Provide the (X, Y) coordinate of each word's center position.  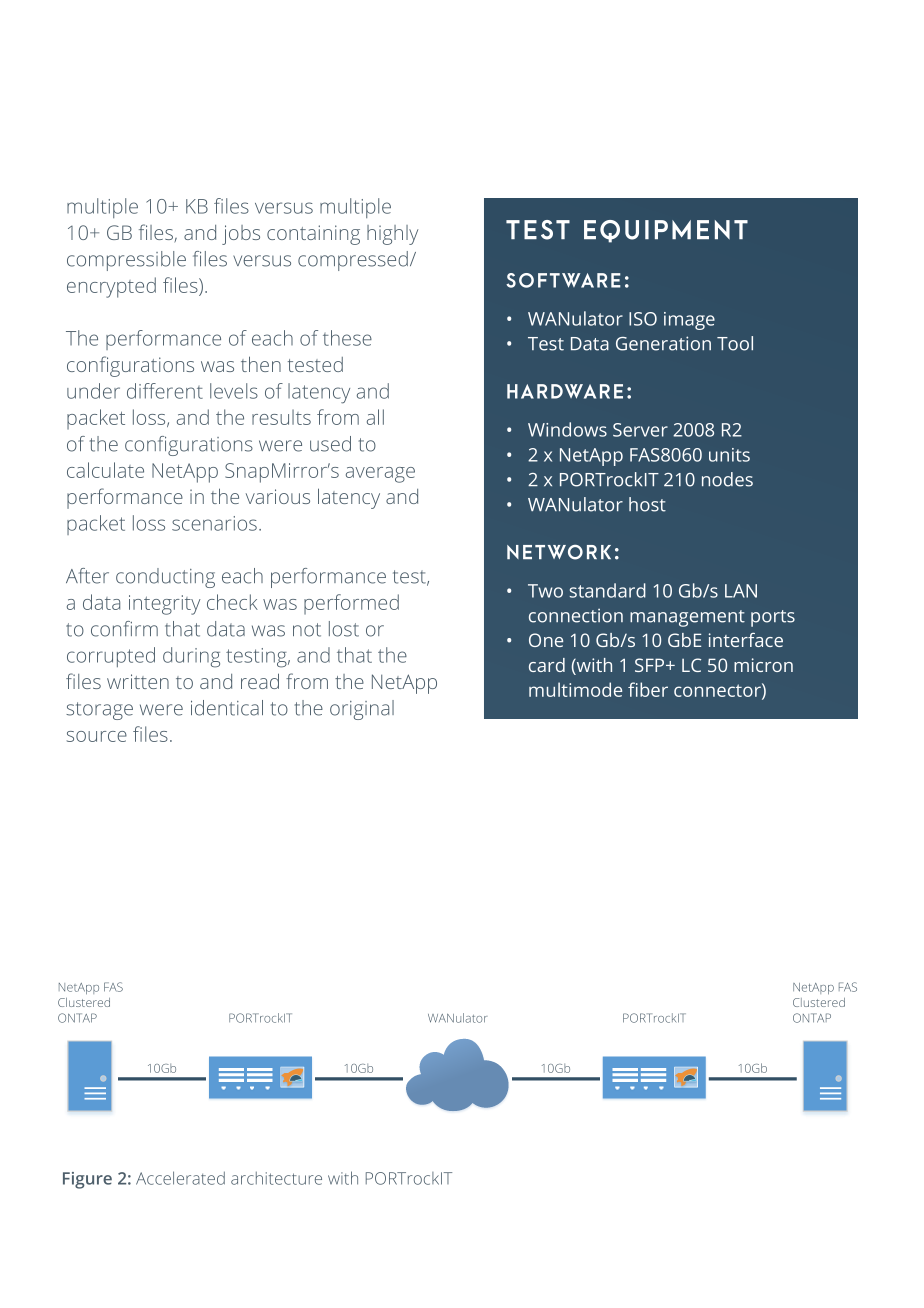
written (138, 681)
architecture (276, 1178)
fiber (648, 689)
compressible (126, 261)
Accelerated (180, 1178)
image (689, 321)
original (362, 710)
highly (392, 235)
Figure (87, 1180)
